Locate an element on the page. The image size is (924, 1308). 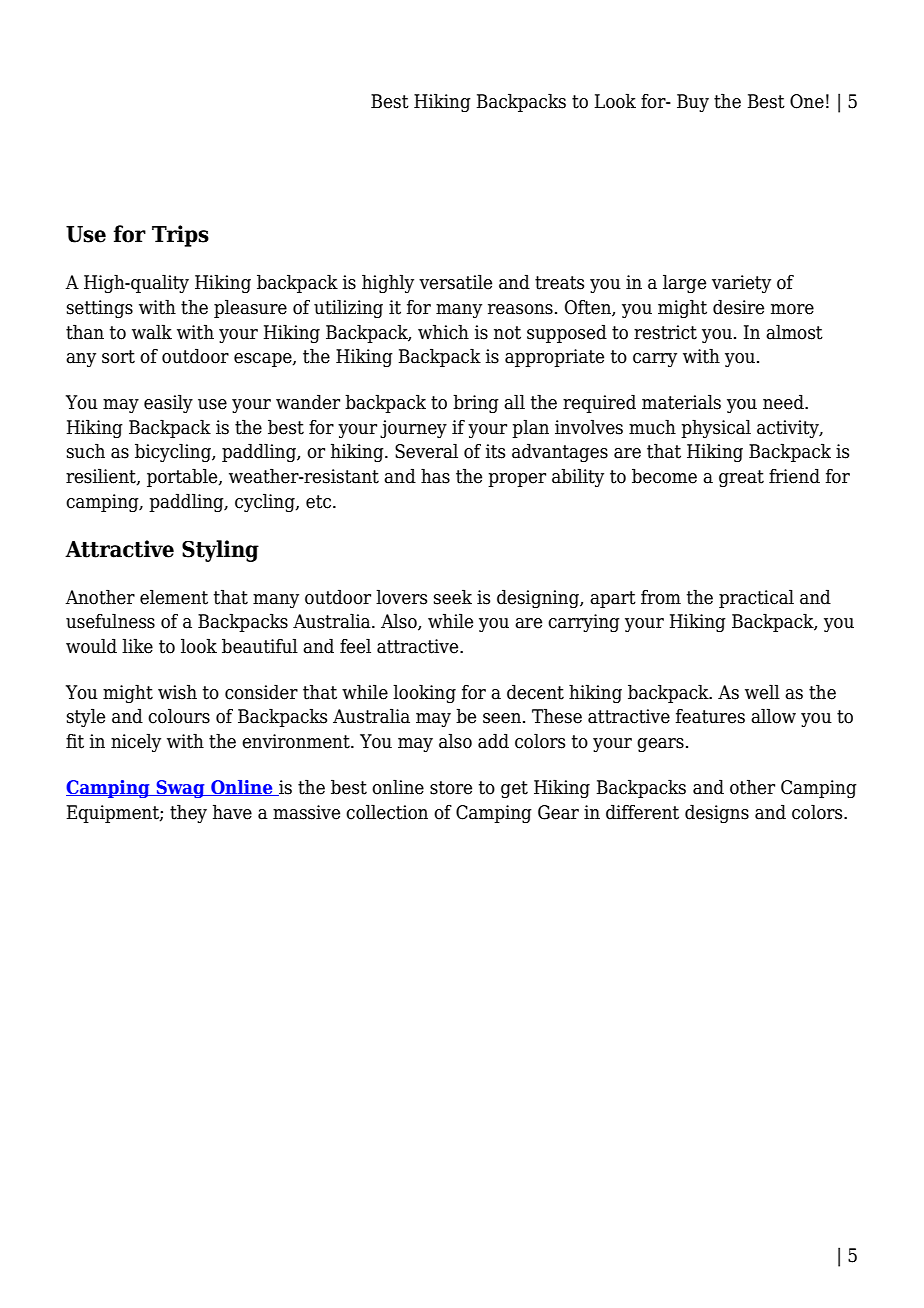
versatile is located at coordinates (455, 282).
